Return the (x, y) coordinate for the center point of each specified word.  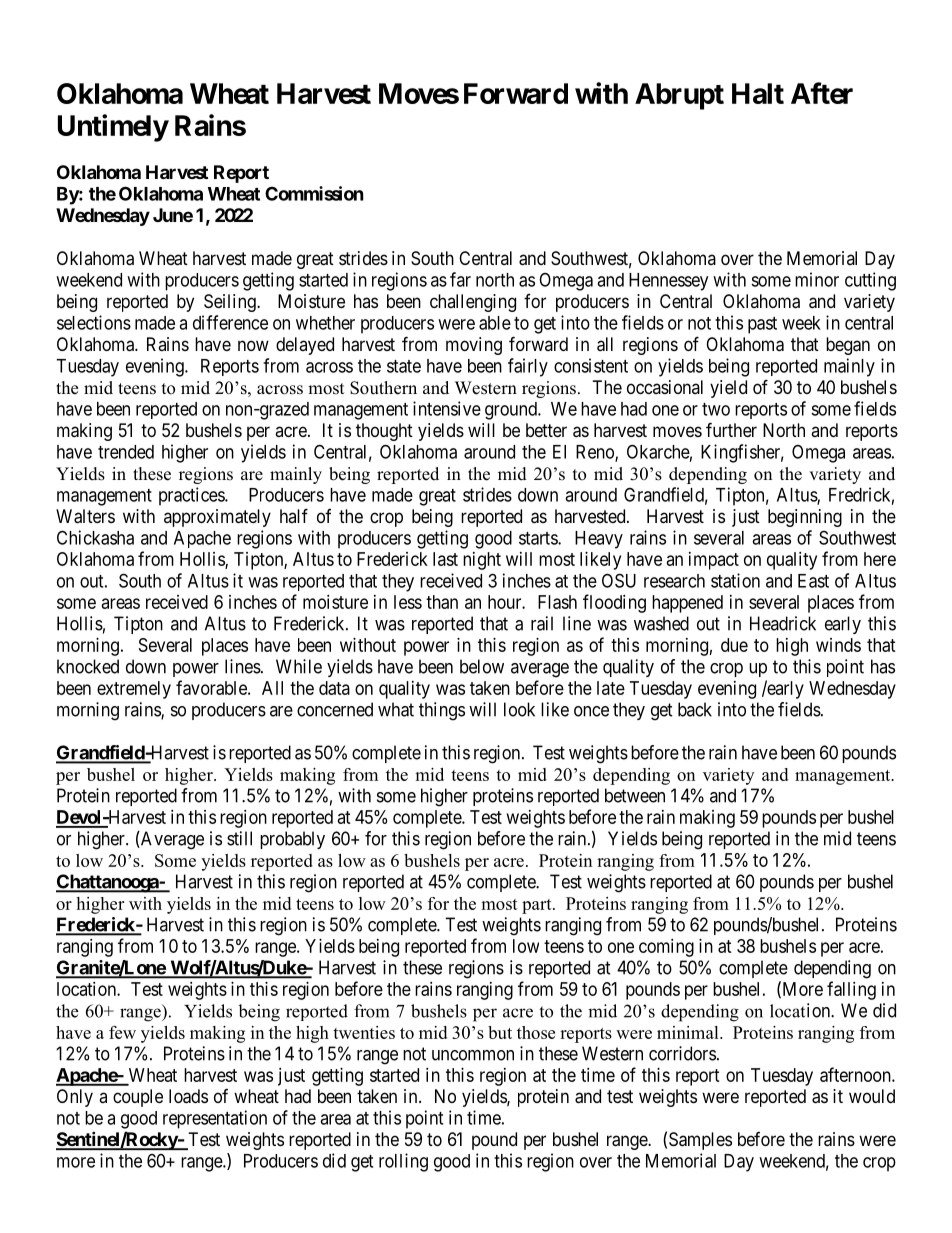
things (442, 711)
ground (512, 411)
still (239, 838)
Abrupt (679, 96)
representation (215, 1119)
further (731, 429)
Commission (314, 193)
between (635, 795)
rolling (403, 1162)
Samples (700, 1141)
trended (126, 452)
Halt (758, 93)
